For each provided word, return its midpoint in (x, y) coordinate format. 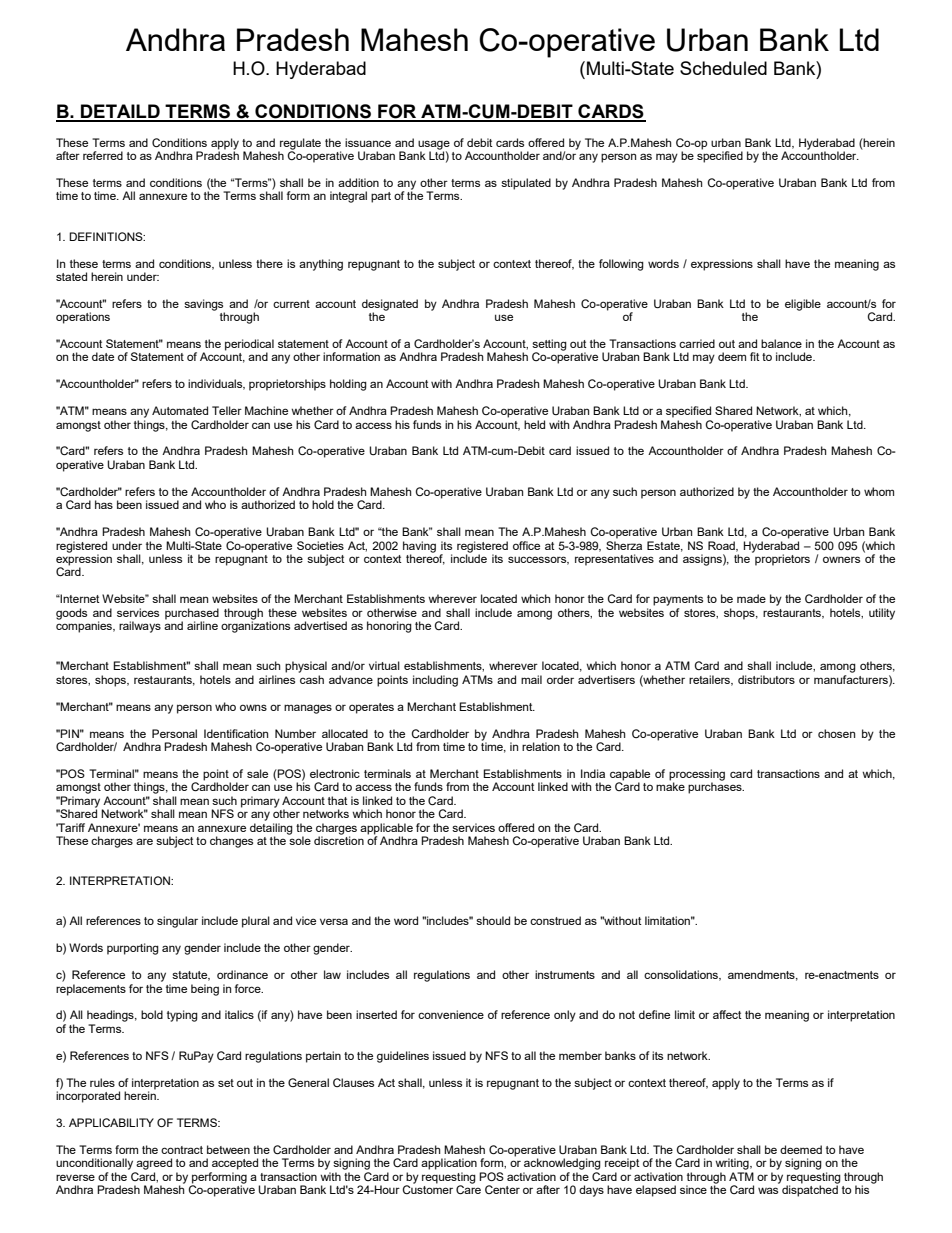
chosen (836, 733)
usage (434, 146)
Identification (236, 733)
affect (727, 1014)
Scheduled (723, 68)
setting (549, 346)
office (526, 545)
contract (182, 1150)
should (493, 920)
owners (841, 559)
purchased (192, 614)
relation (541, 746)
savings (204, 306)
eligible (803, 305)
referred (103, 155)
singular (177, 922)
